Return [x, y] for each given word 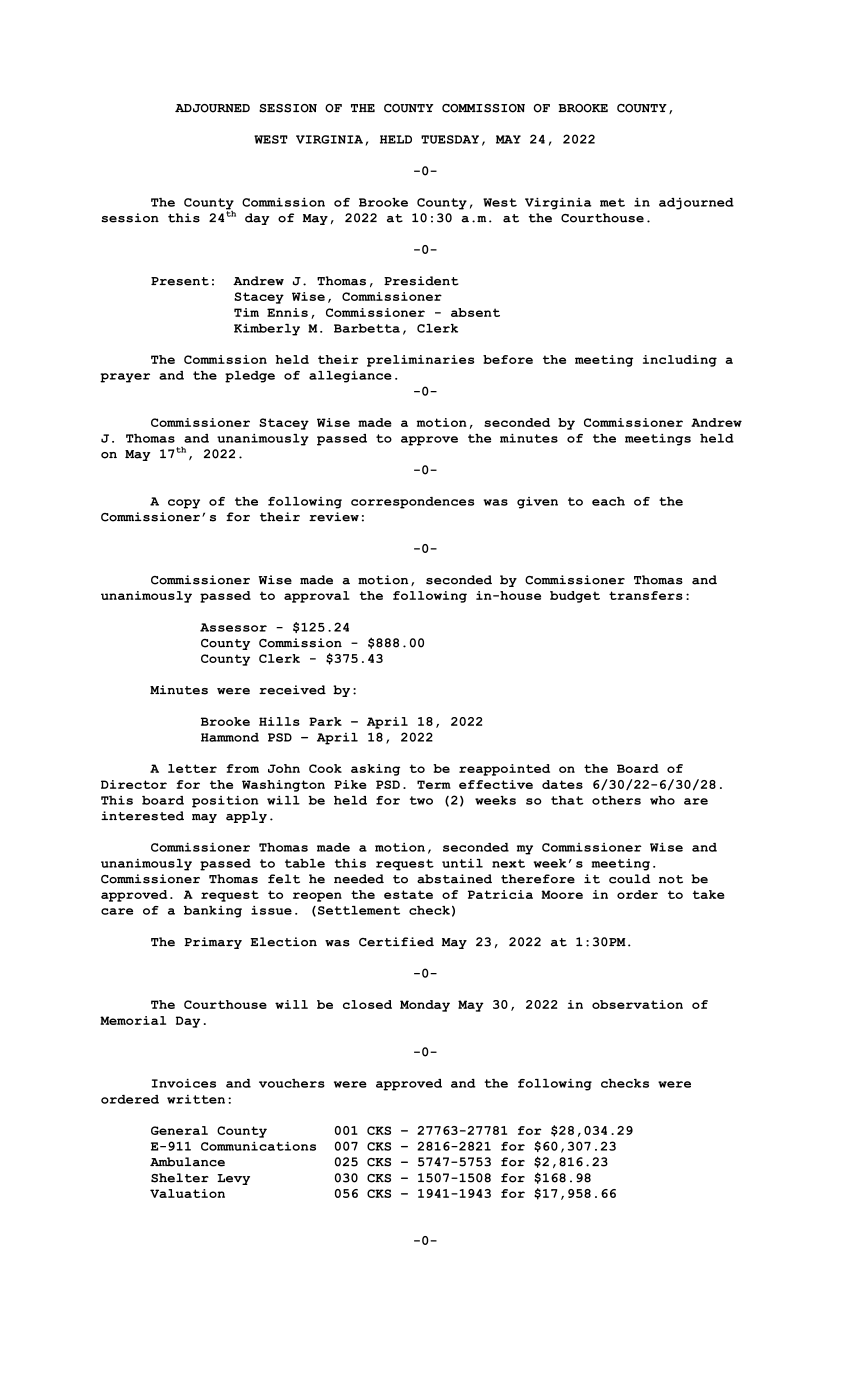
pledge [250, 377]
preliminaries [420, 361]
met [612, 202]
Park [325, 721]
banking [213, 912]
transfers [646, 595]
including [680, 361]
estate [408, 894]
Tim [246, 312]
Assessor [233, 627]
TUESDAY [450, 139]
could [629, 879]
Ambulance [187, 1162]
